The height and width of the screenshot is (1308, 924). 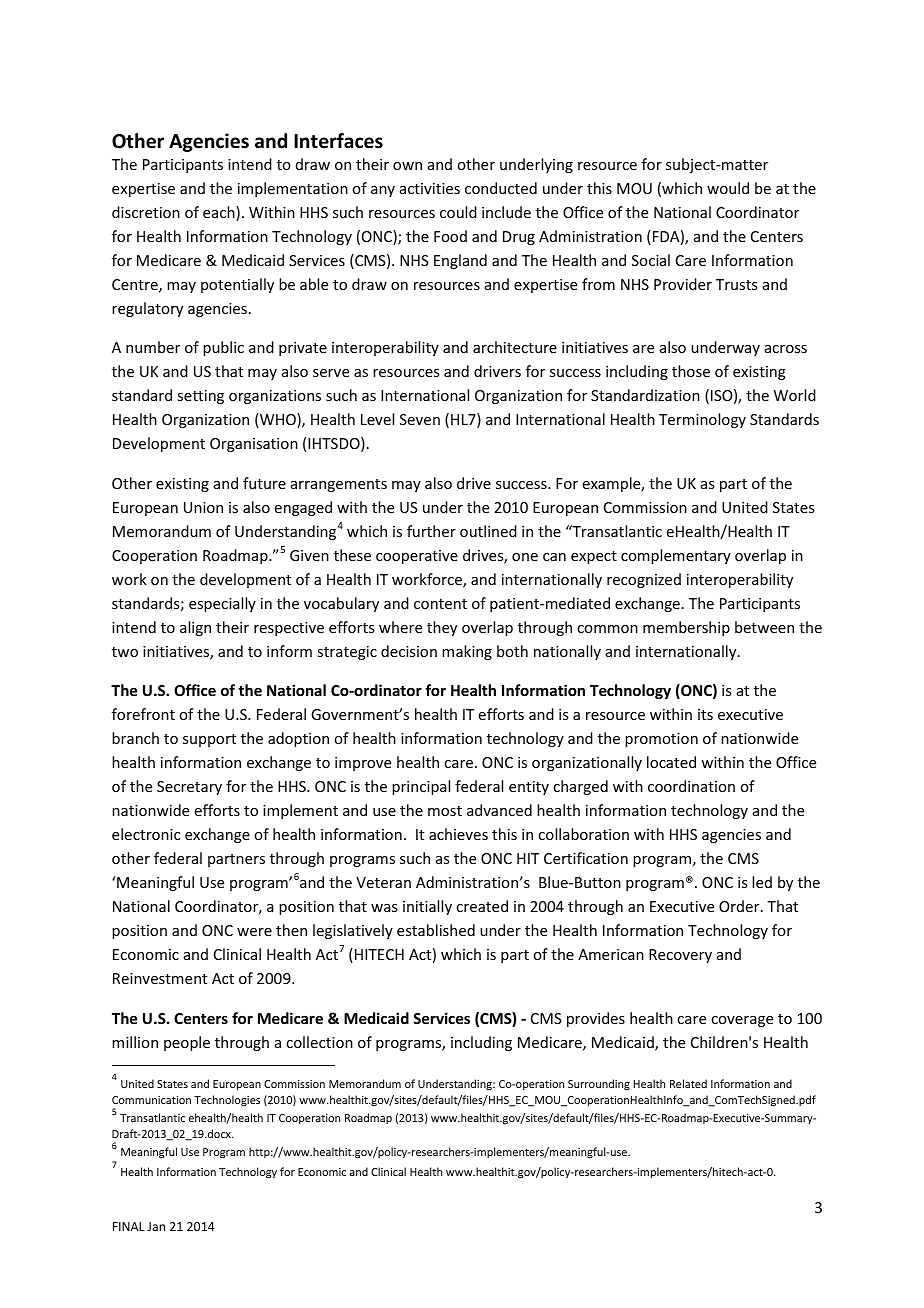 What do you see at coordinates (599, 1085) in the screenshot?
I see `Surrounding` at bounding box center [599, 1085].
